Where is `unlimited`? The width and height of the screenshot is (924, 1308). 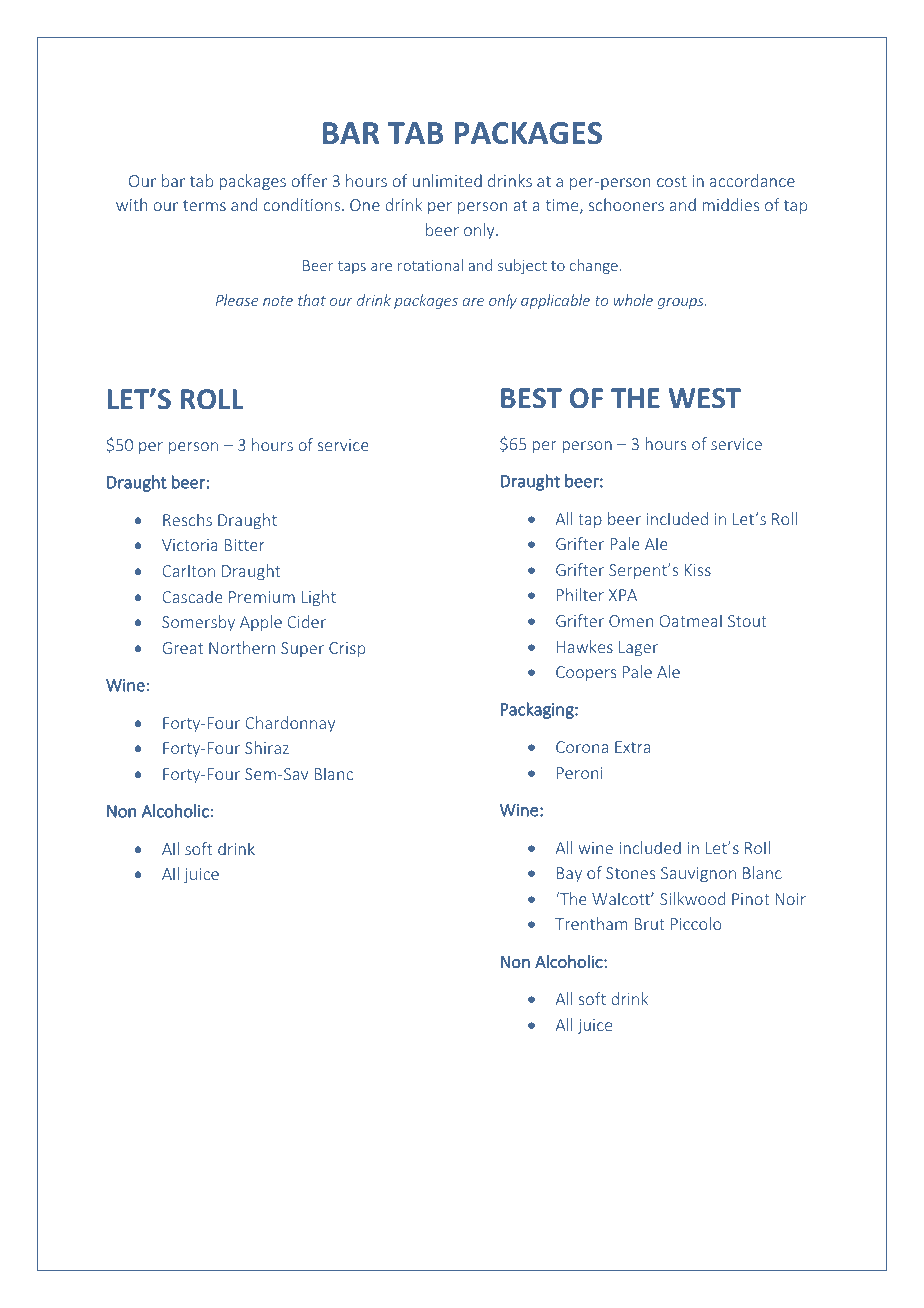
unlimited is located at coordinates (447, 180).
